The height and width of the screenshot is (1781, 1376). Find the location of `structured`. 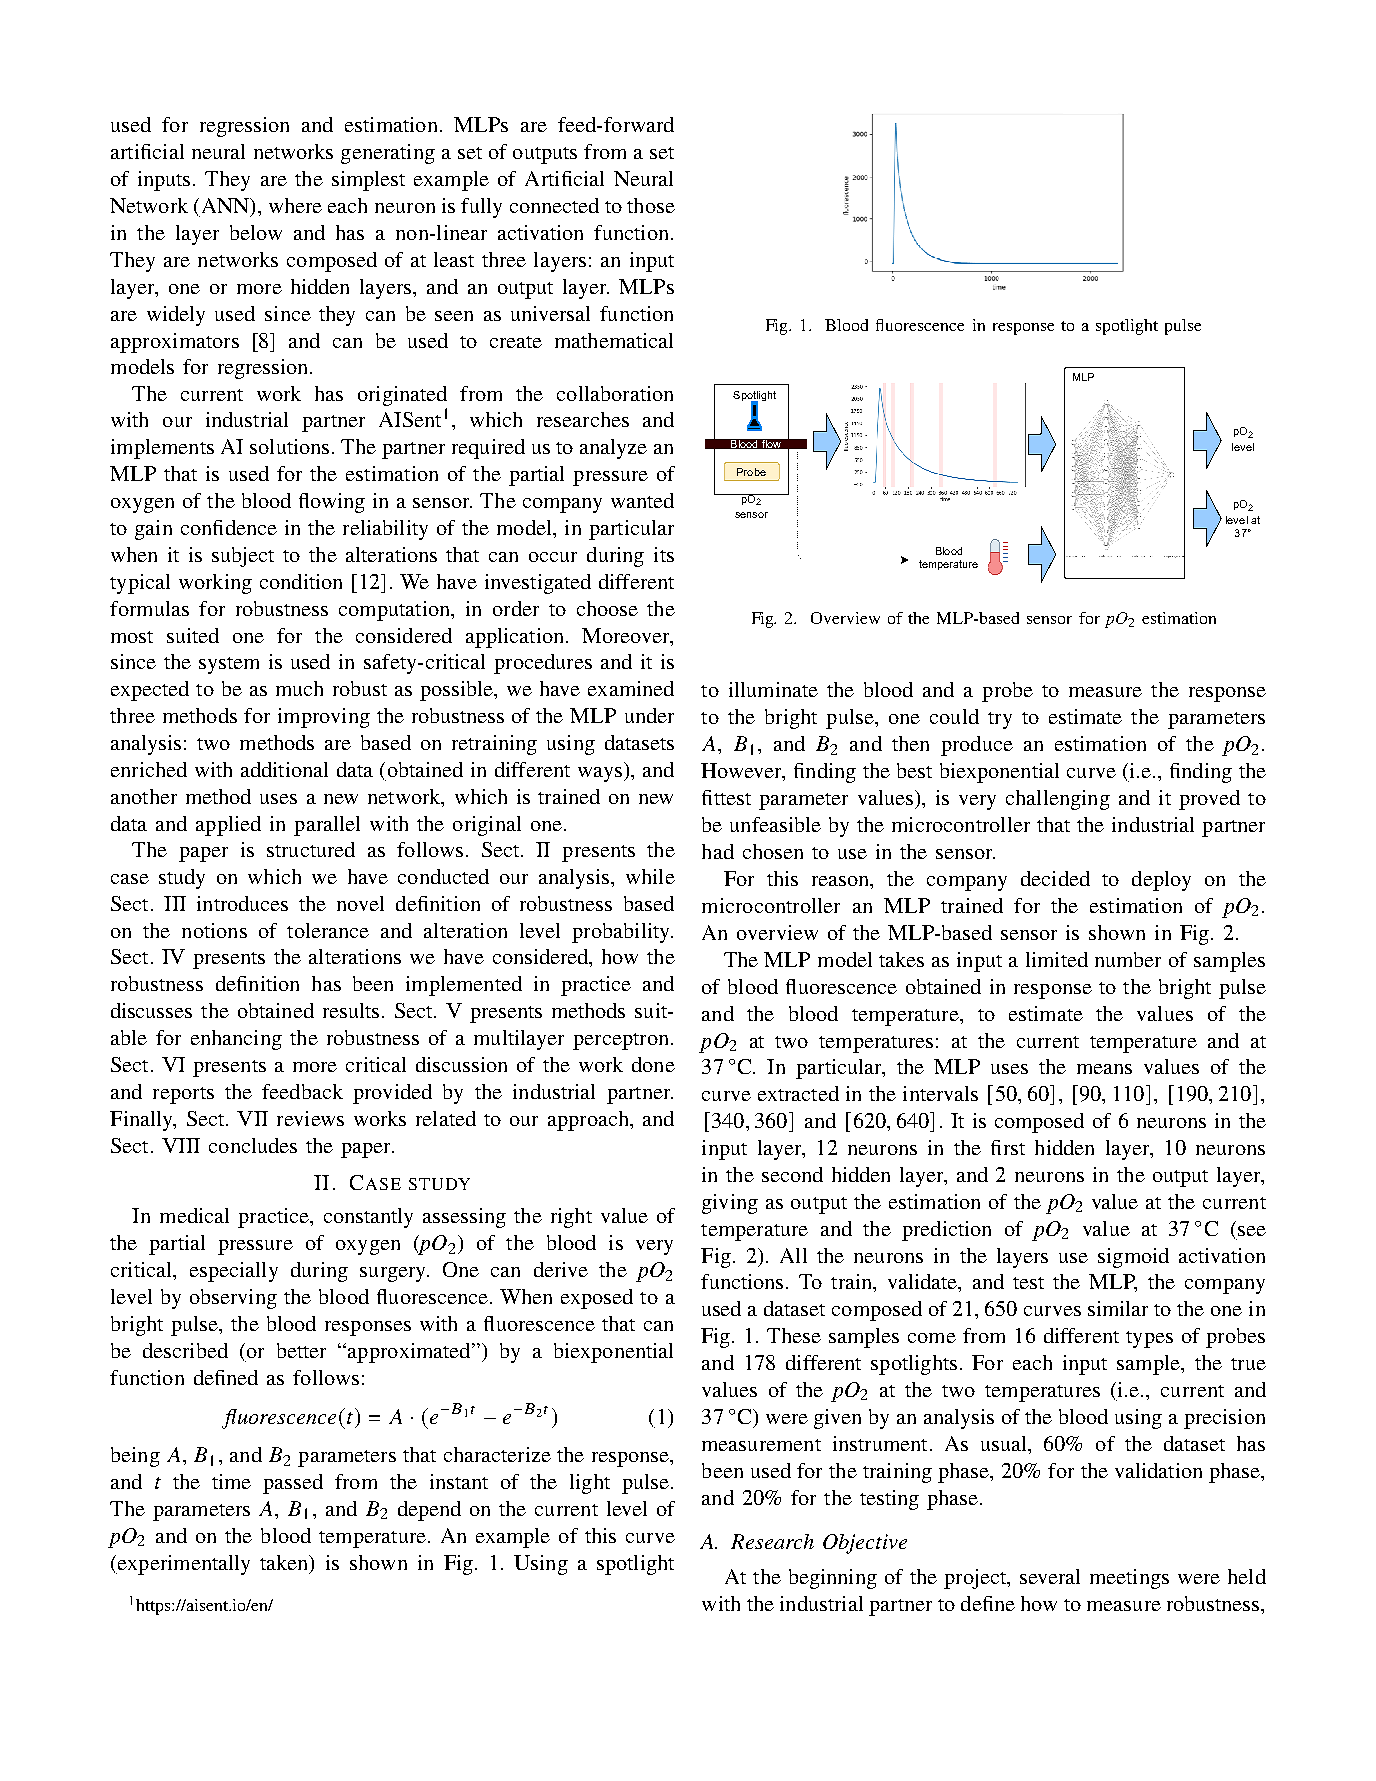

structured is located at coordinates (311, 849).
